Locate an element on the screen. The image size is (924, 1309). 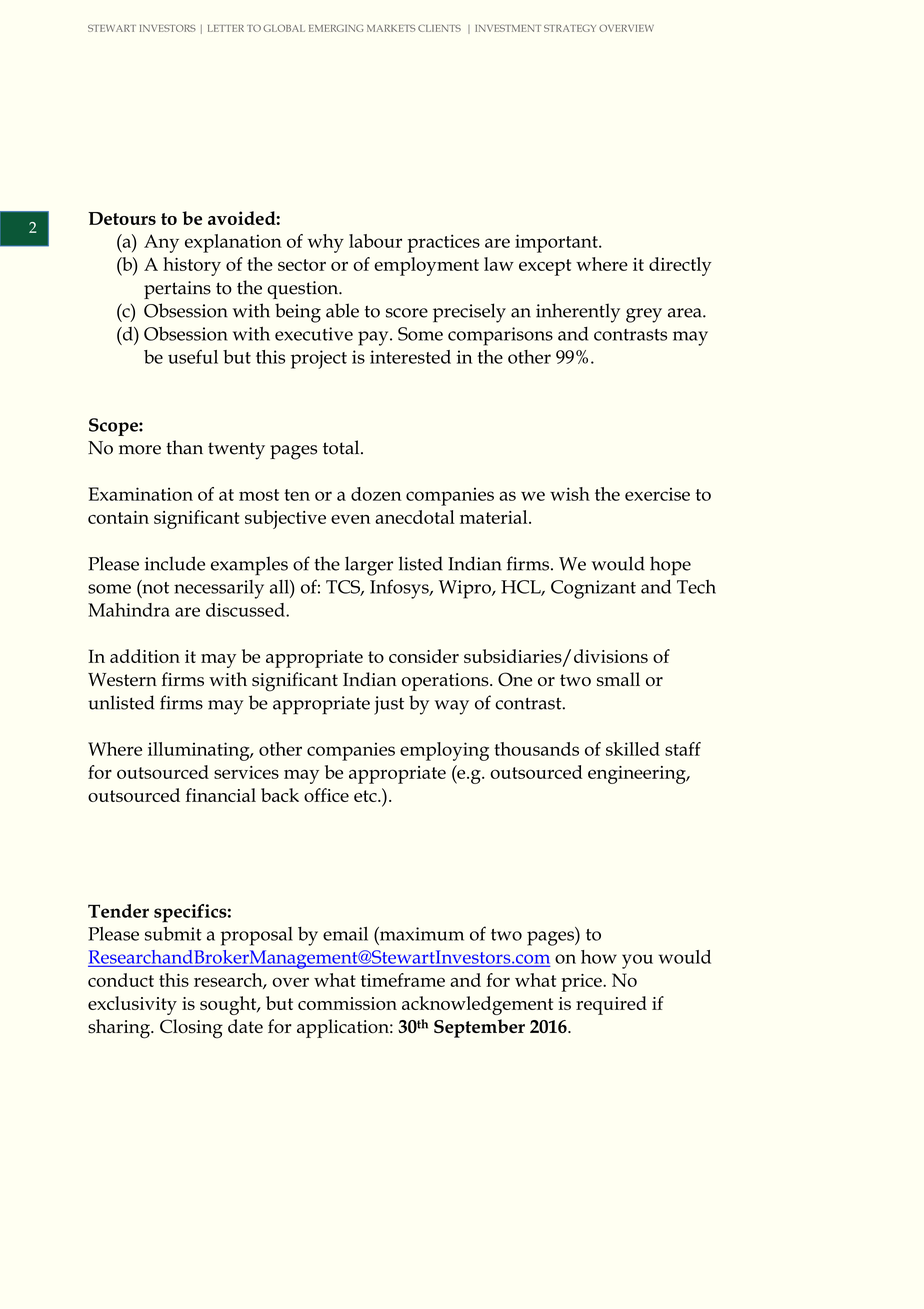
history is located at coordinates (192, 266).
